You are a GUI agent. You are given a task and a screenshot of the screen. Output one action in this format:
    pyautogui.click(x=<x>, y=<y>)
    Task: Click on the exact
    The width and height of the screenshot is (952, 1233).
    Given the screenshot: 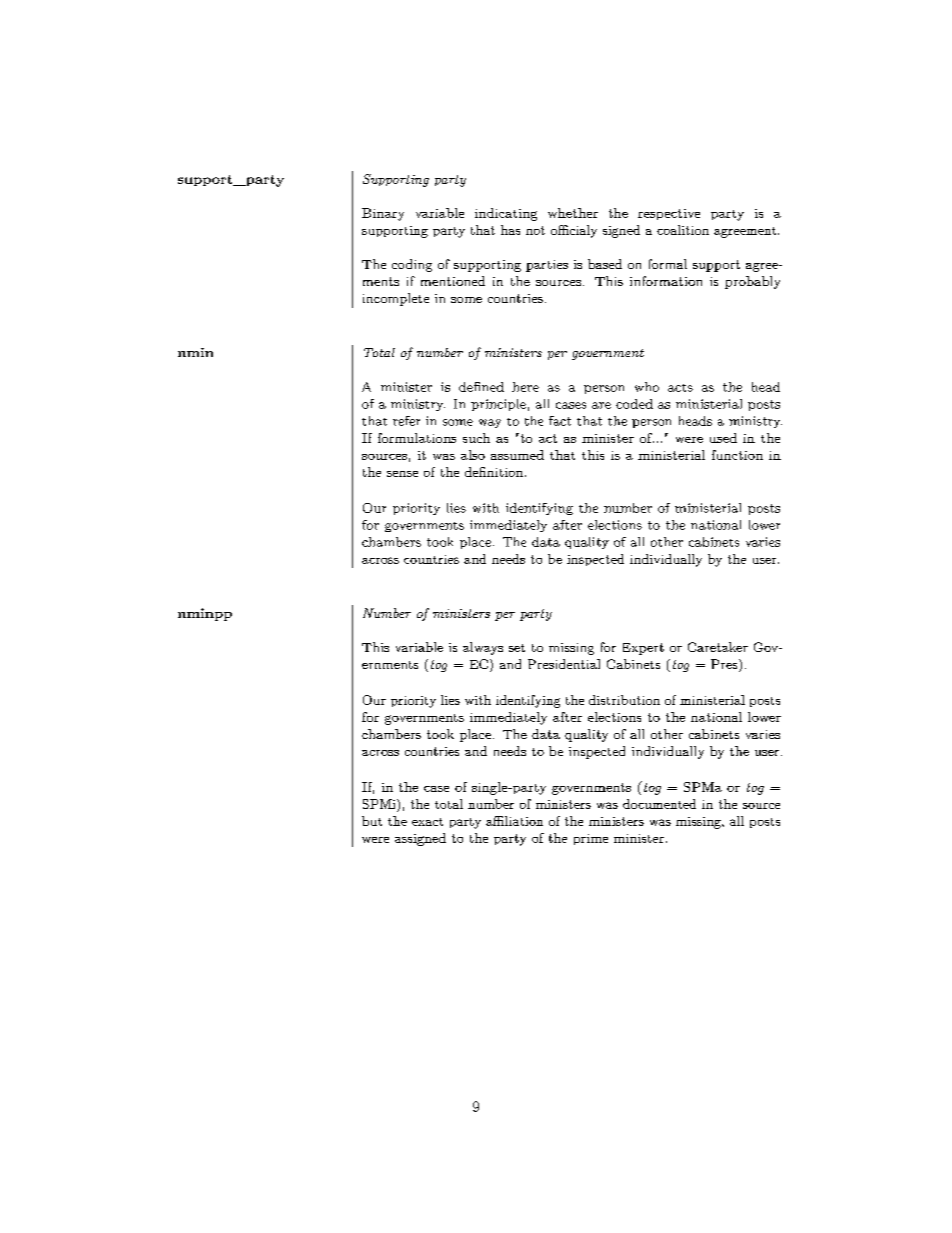 What is the action you would take?
    pyautogui.click(x=427, y=822)
